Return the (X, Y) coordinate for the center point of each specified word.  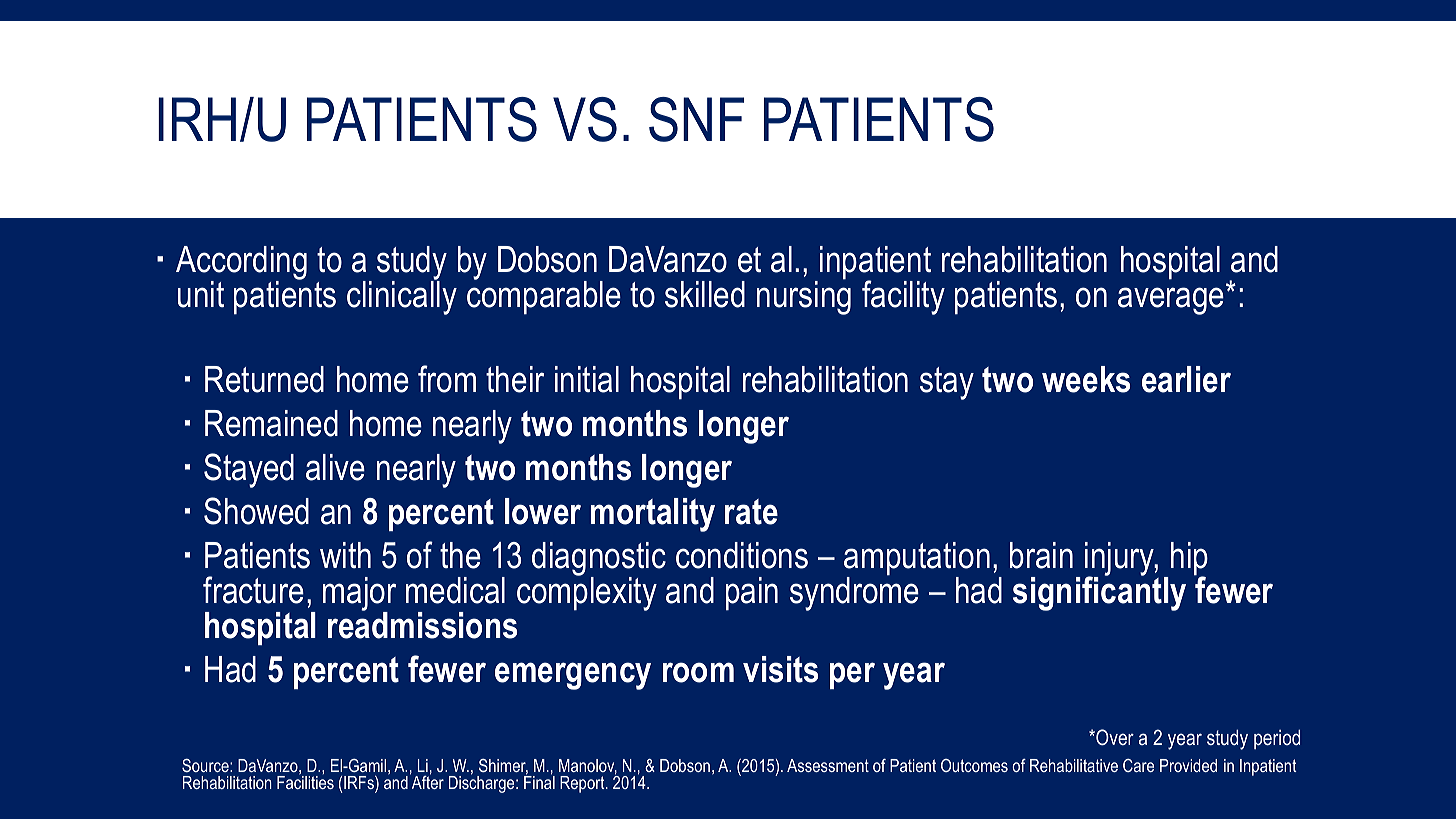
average (1171, 301)
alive (335, 467)
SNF (696, 119)
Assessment (828, 765)
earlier (1186, 379)
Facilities (305, 781)
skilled (705, 294)
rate (751, 512)
